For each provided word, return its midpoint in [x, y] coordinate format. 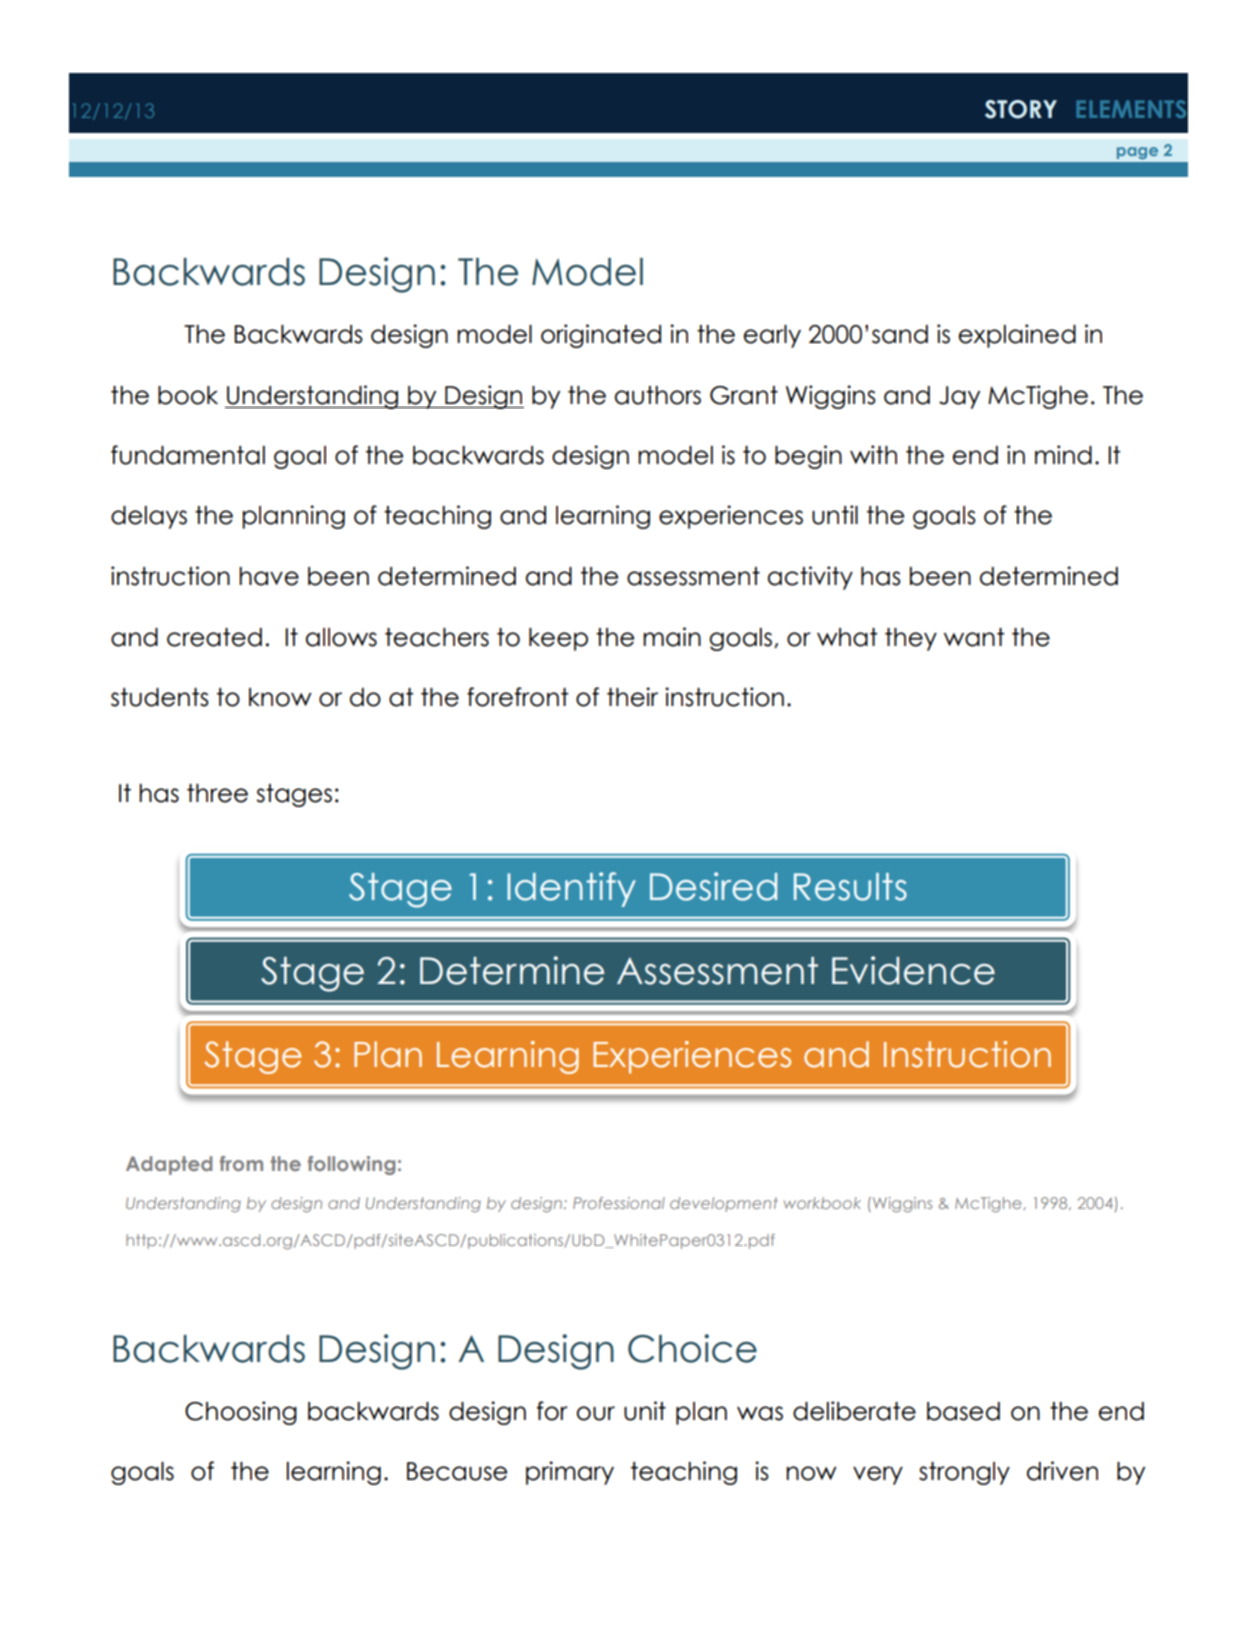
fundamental [188, 455]
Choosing [241, 1413]
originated [601, 336]
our [596, 1413]
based [963, 1411]
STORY [1021, 109]
